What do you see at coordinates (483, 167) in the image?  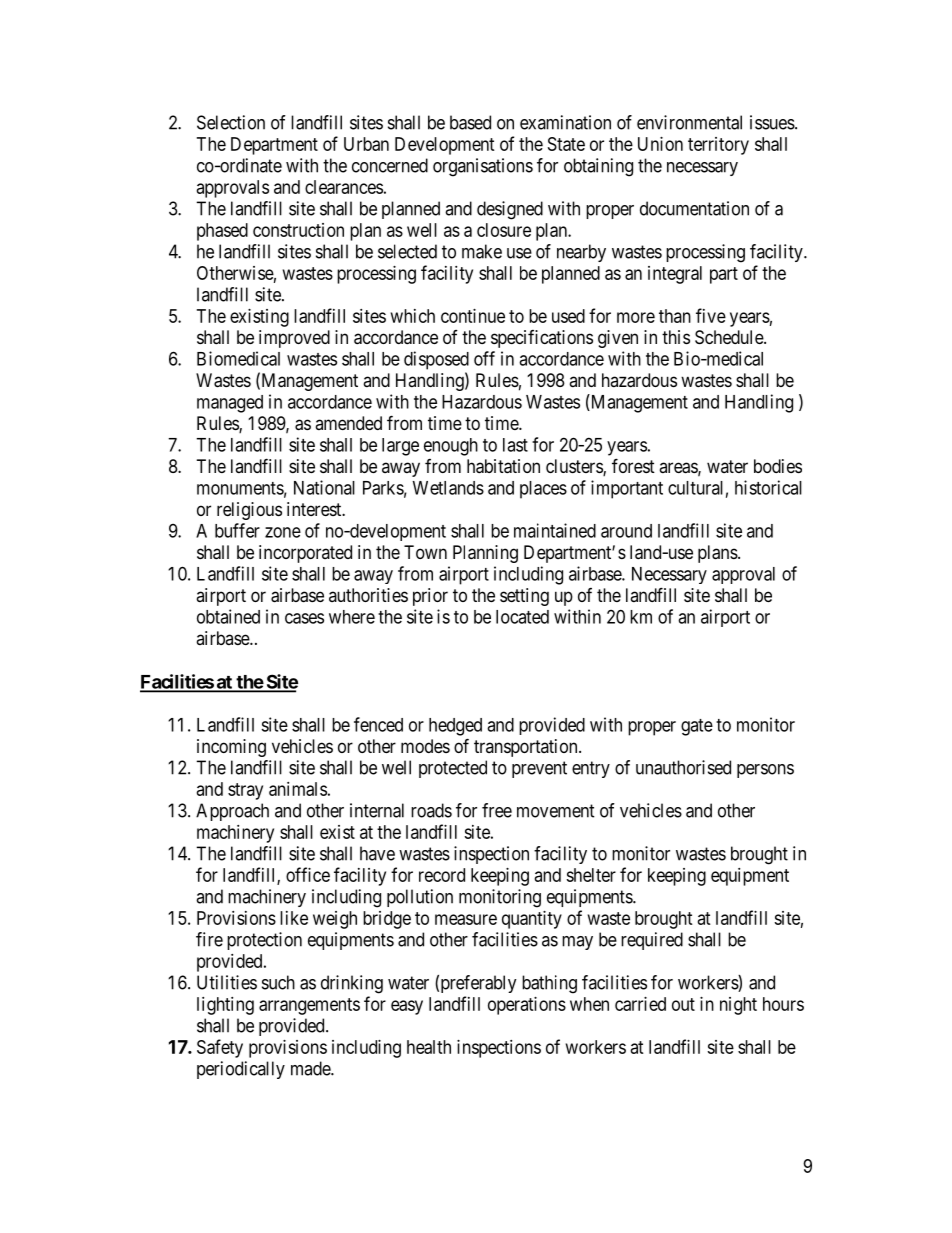 I see `organisations` at bounding box center [483, 167].
